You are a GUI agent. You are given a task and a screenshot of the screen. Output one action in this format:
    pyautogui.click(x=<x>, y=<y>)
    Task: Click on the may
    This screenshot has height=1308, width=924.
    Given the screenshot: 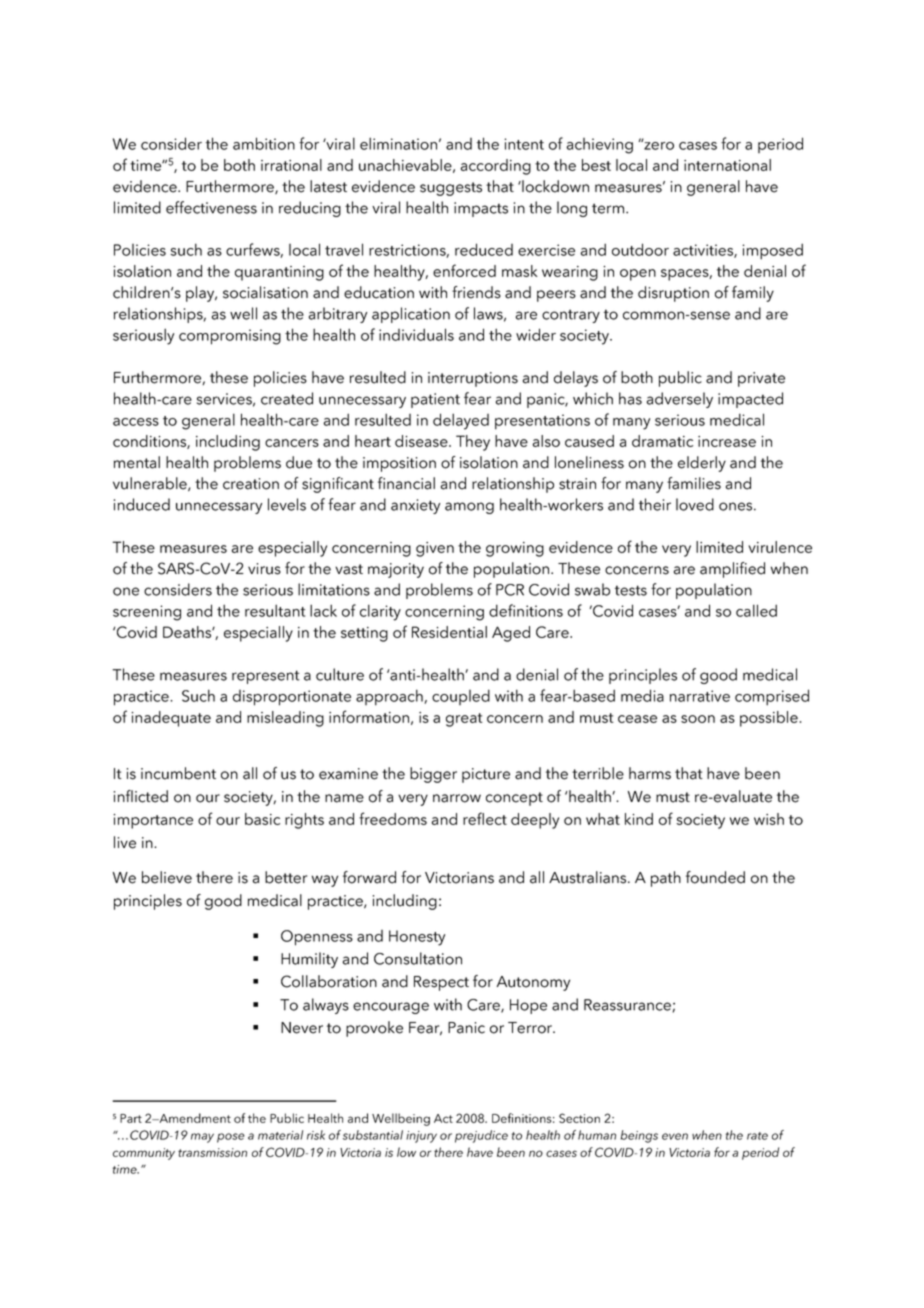 What is the action you would take?
    pyautogui.click(x=202, y=1138)
